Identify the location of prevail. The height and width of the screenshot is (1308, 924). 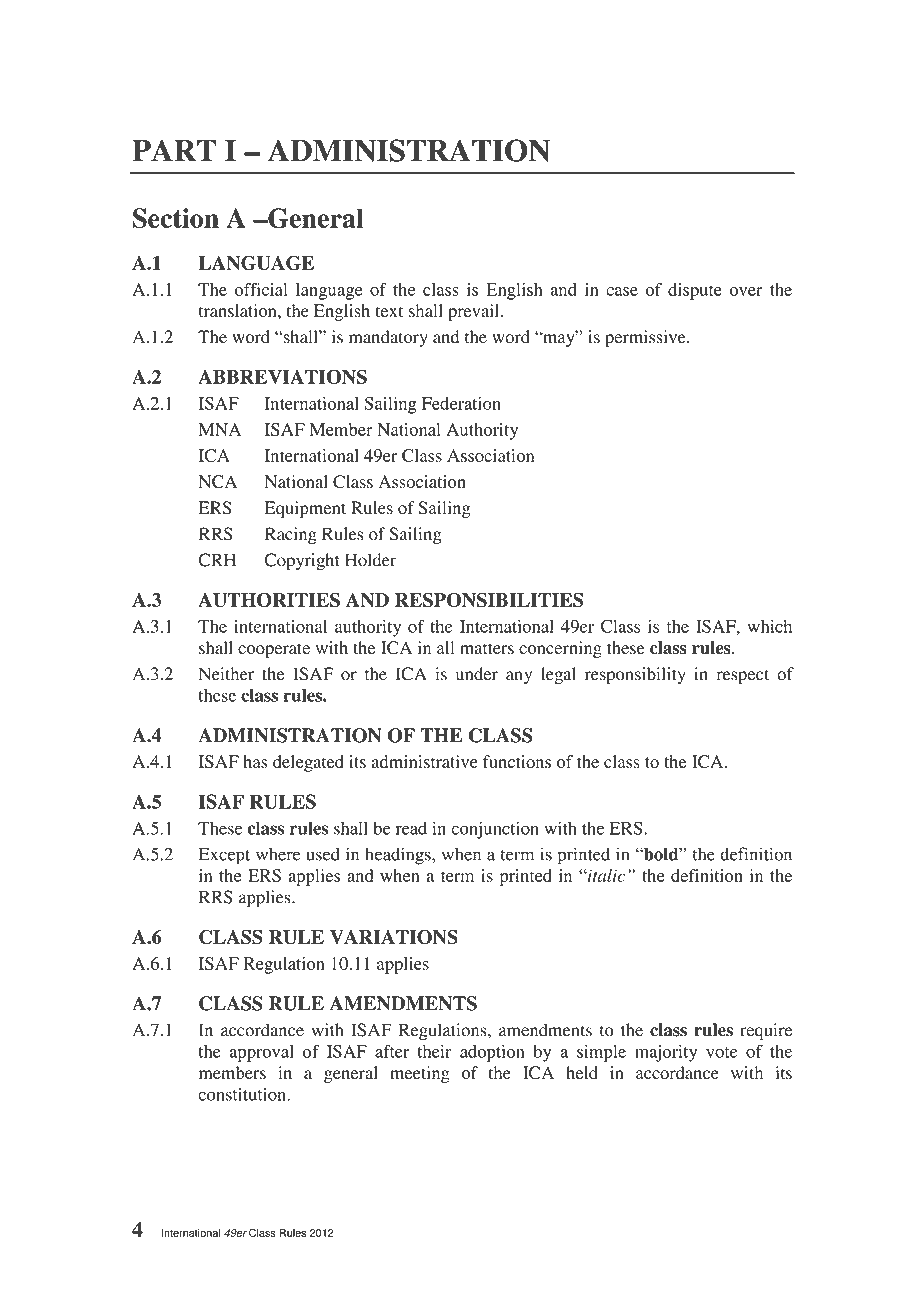
(475, 312).
